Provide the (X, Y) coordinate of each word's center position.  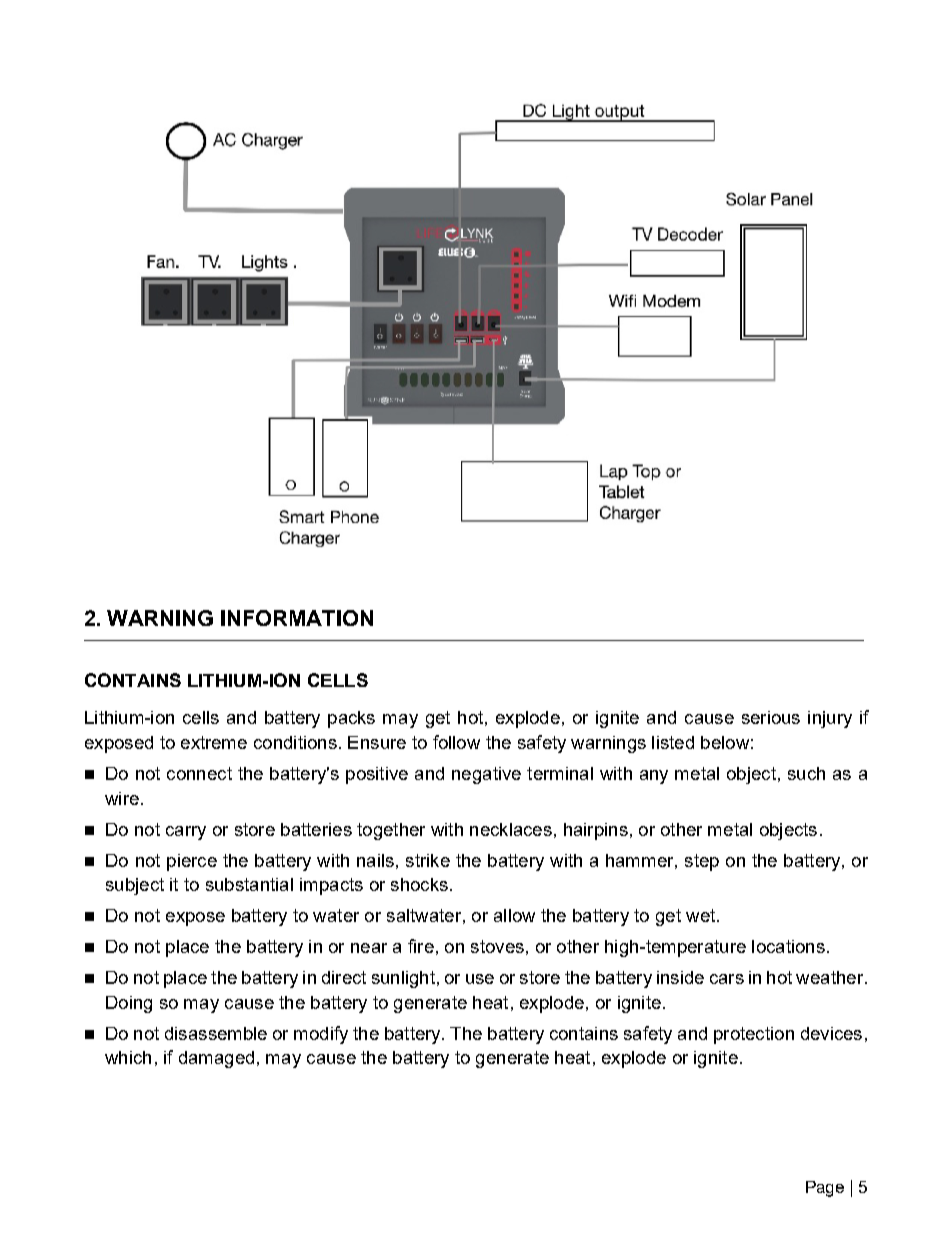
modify (321, 1035)
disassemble (216, 1033)
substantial (249, 884)
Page (825, 1189)
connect (199, 773)
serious (771, 717)
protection (754, 1035)
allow (514, 915)
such (806, 773)
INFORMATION (297, 618)
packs (351, 719)
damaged (216, 1059)
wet (700, 915)
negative (486, 775)
